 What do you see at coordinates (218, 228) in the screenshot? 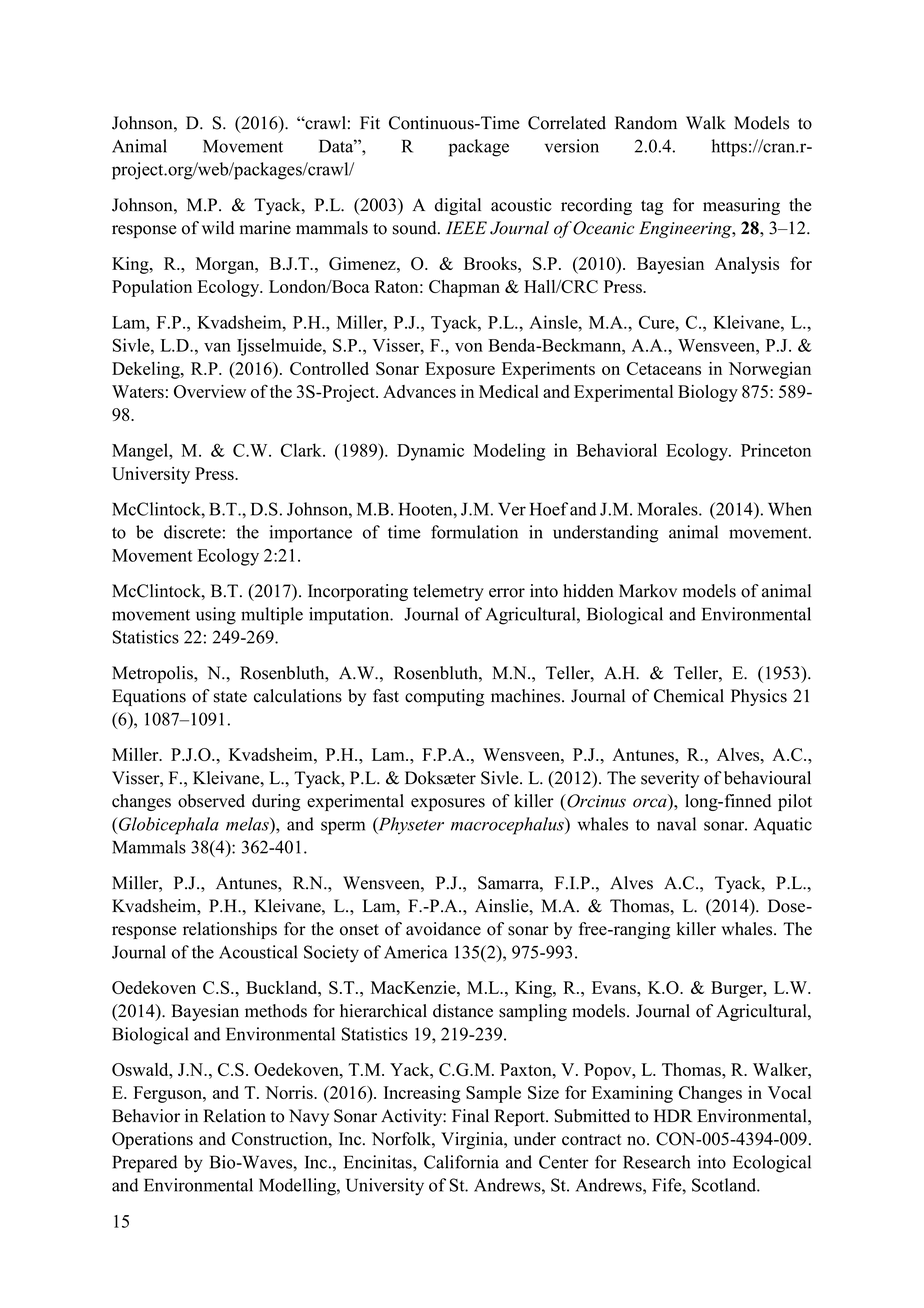
I see `wild` at bounding box center [218, 228].
